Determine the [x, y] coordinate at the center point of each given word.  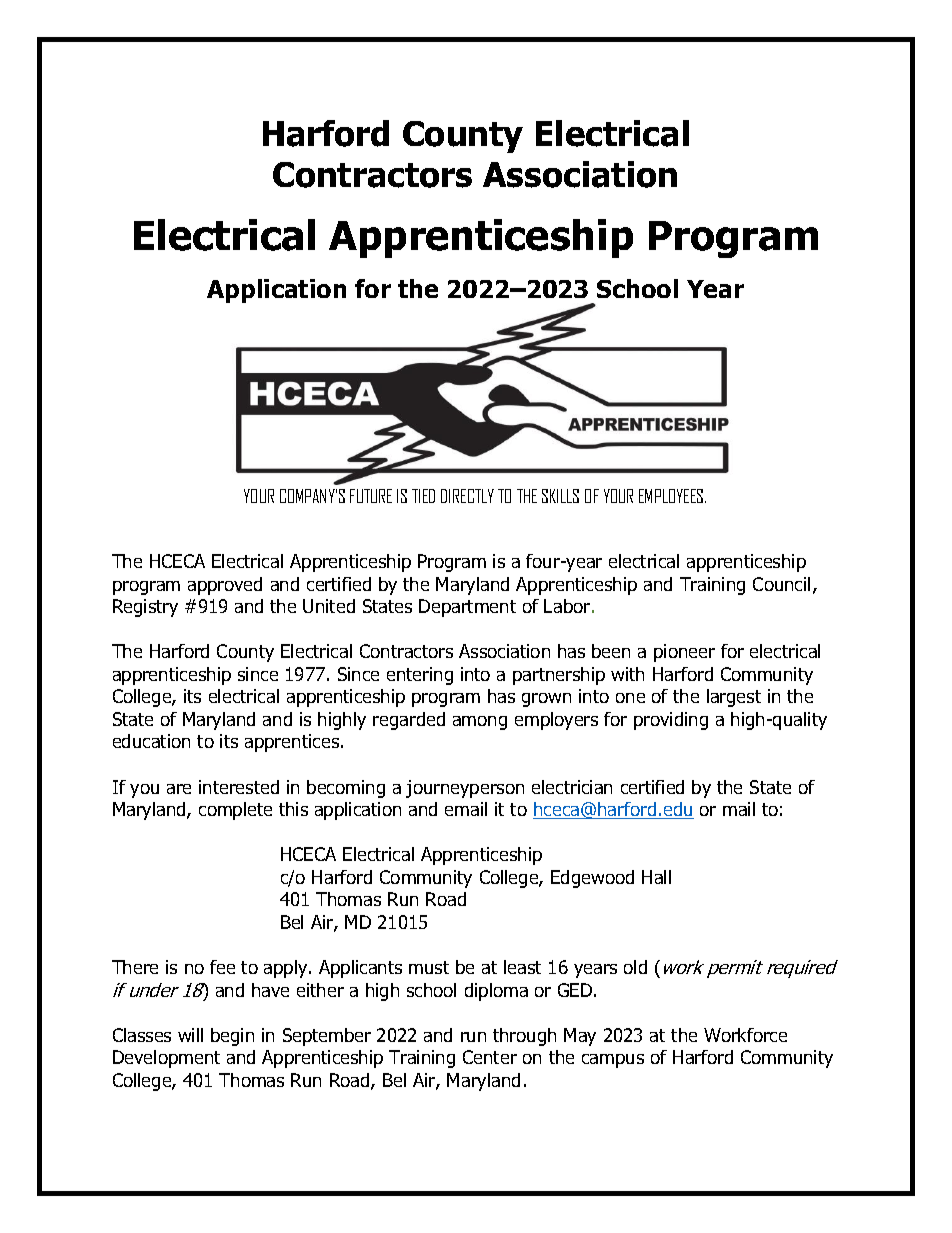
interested [239, 787]
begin [232, 1037]
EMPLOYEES [672, 496]
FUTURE [371, 496]
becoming [346, 789]
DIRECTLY [467, 496]
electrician [572, 787]
